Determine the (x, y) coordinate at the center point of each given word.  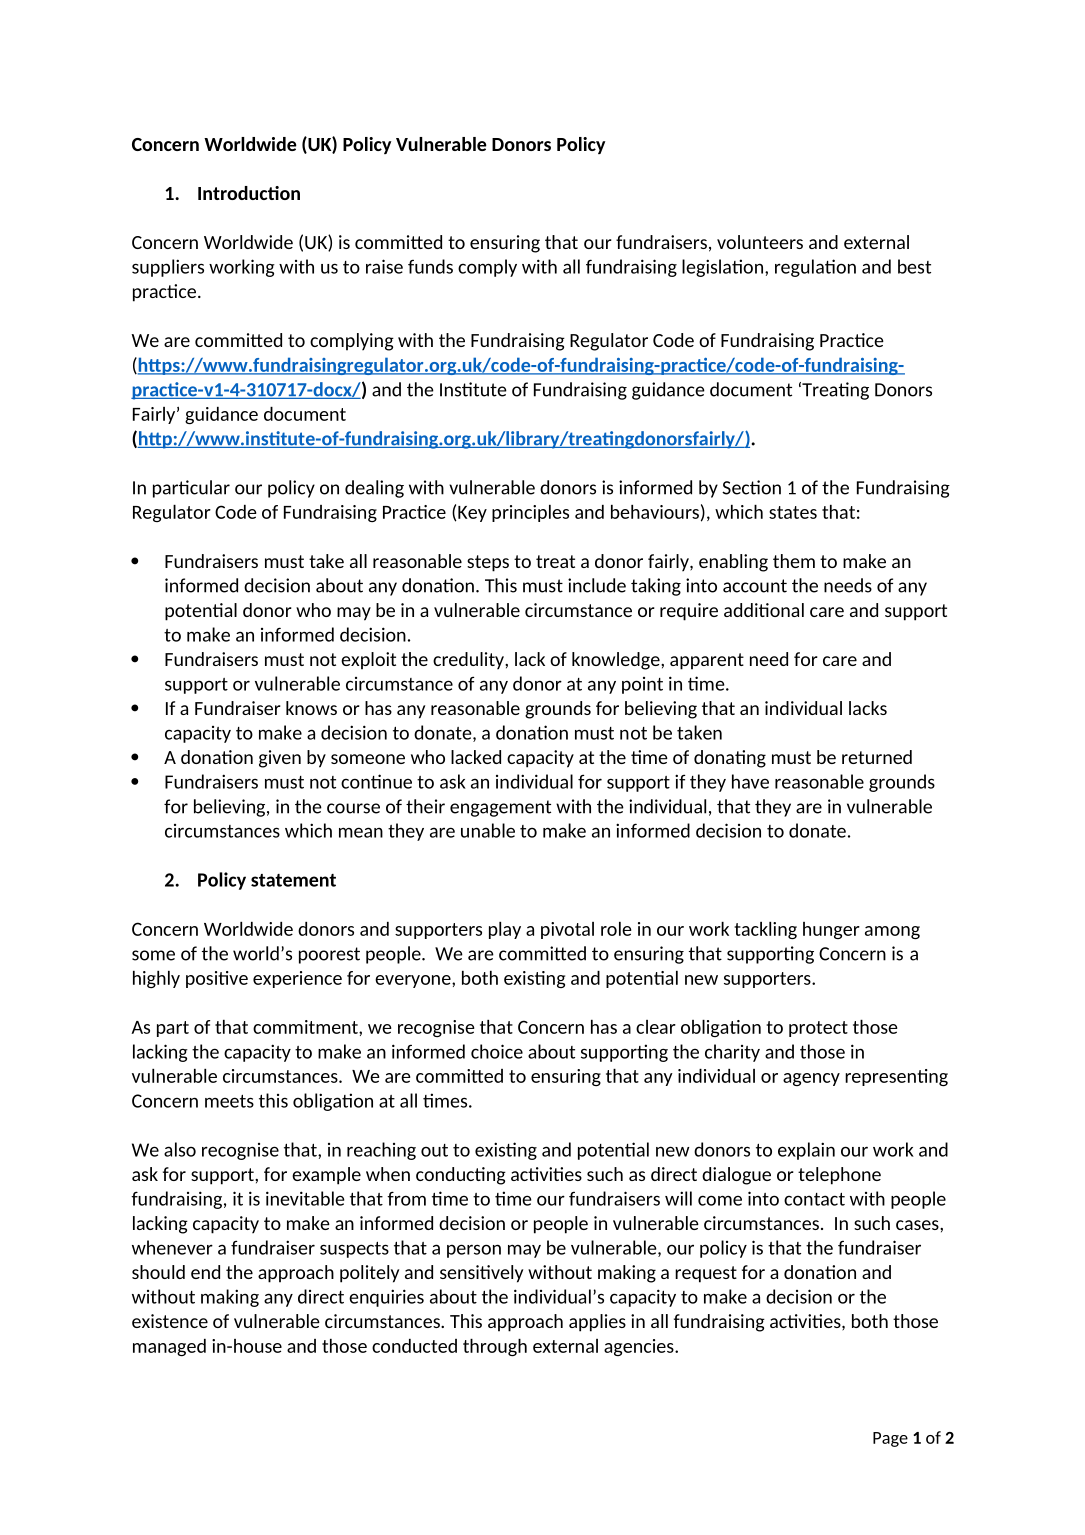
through (495, 1347)
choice (497, 1051)
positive (217, 979)
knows (311, 708)
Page (890, 1439)
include (597, 585)
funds (430, 266)
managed (169, 1347)
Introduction (249, 193)
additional (764, 610)
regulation (815, 268)
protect (818, 1029)
